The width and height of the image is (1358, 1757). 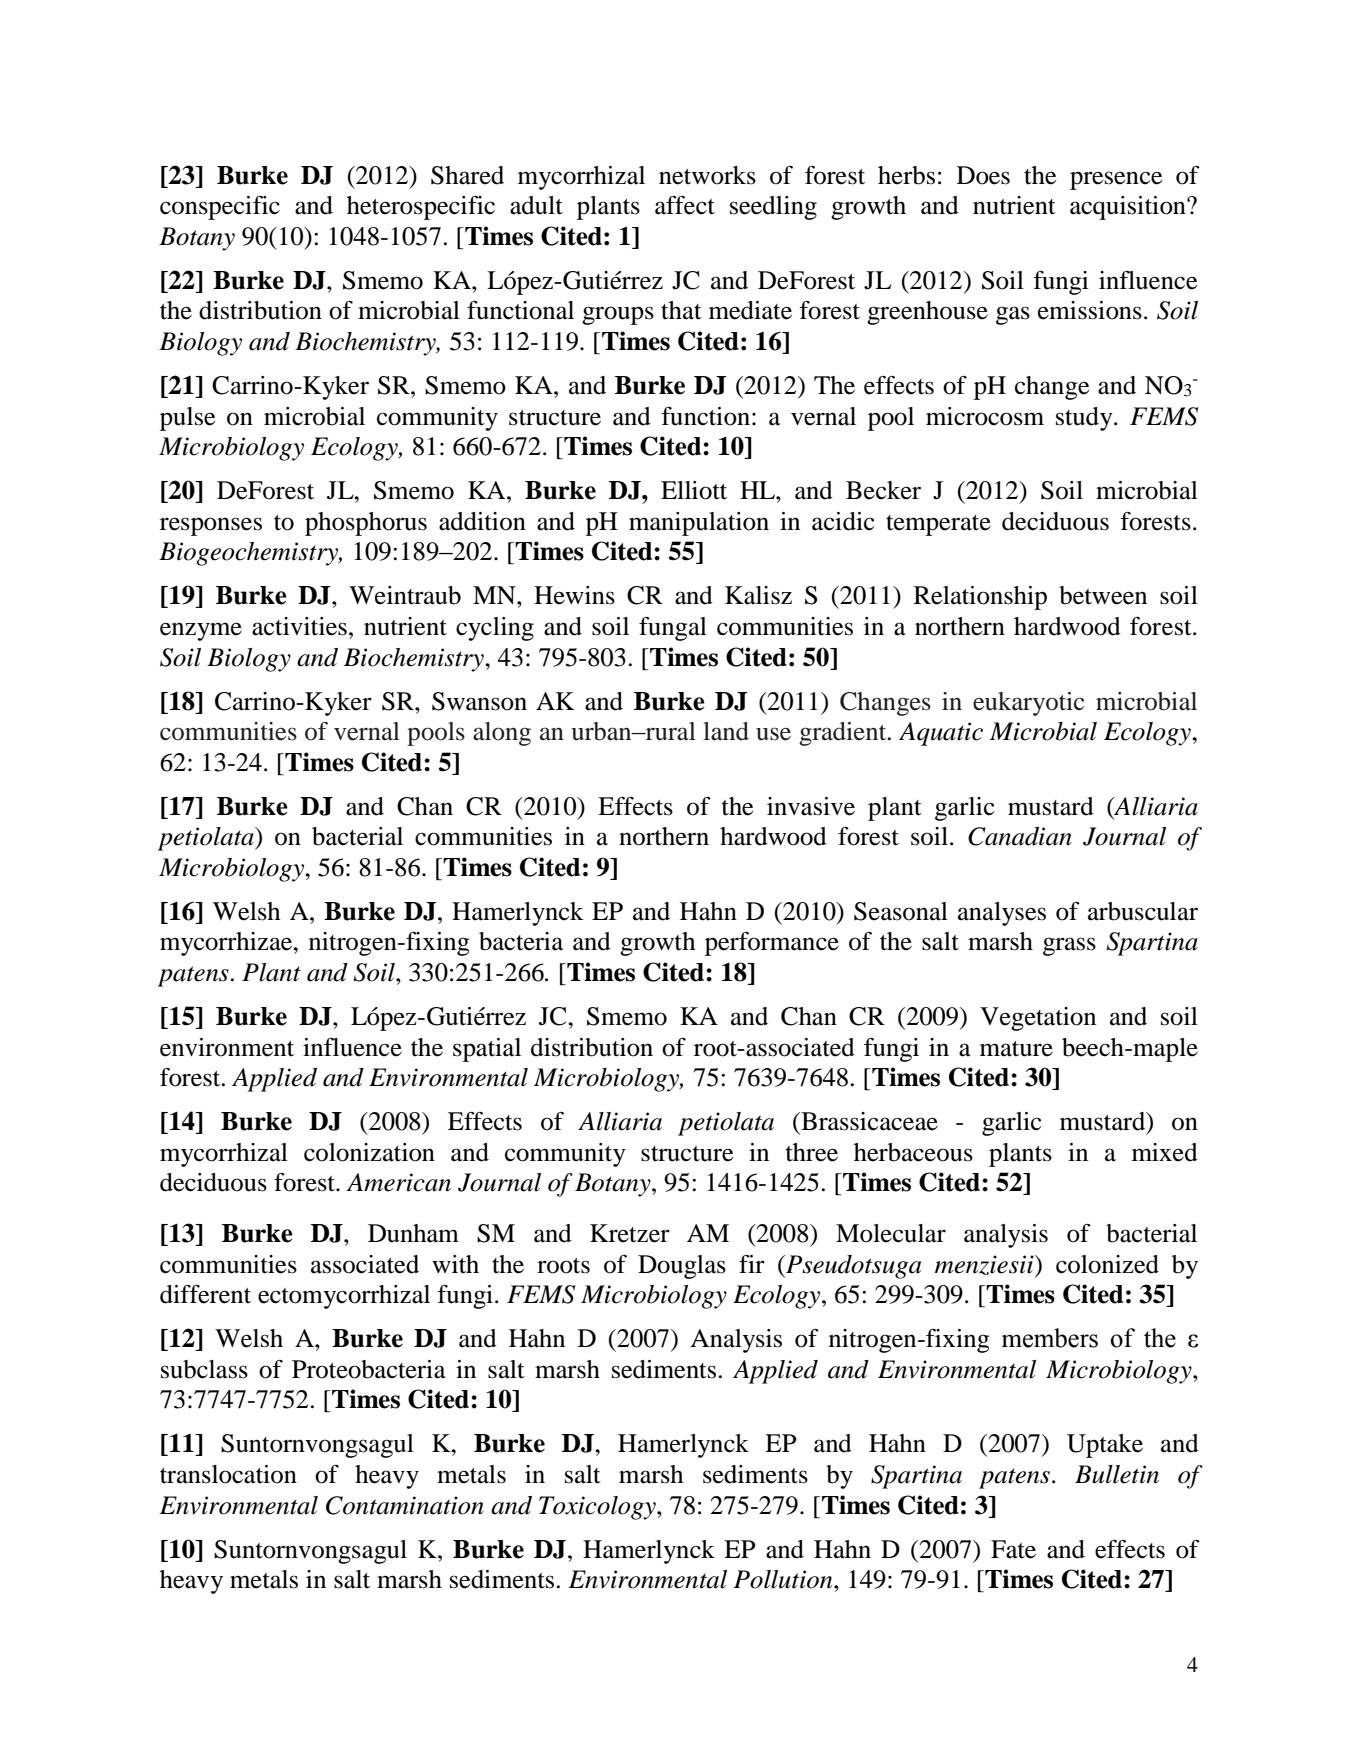 What do you see at coordinates (685, 205) in the image?
I see `affect` at bounding box center [685, 205].
